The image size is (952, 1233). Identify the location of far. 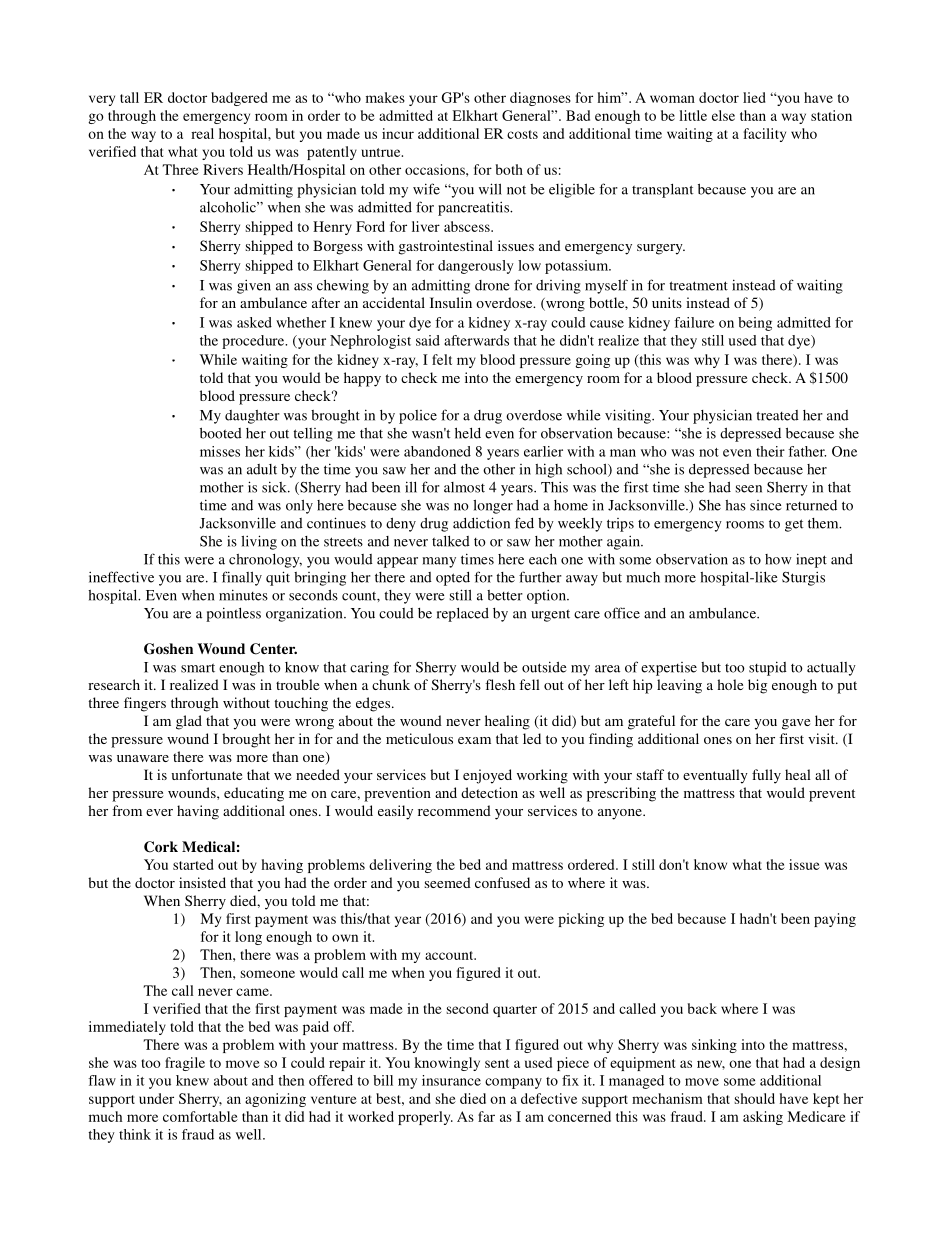
(486, 1116).
